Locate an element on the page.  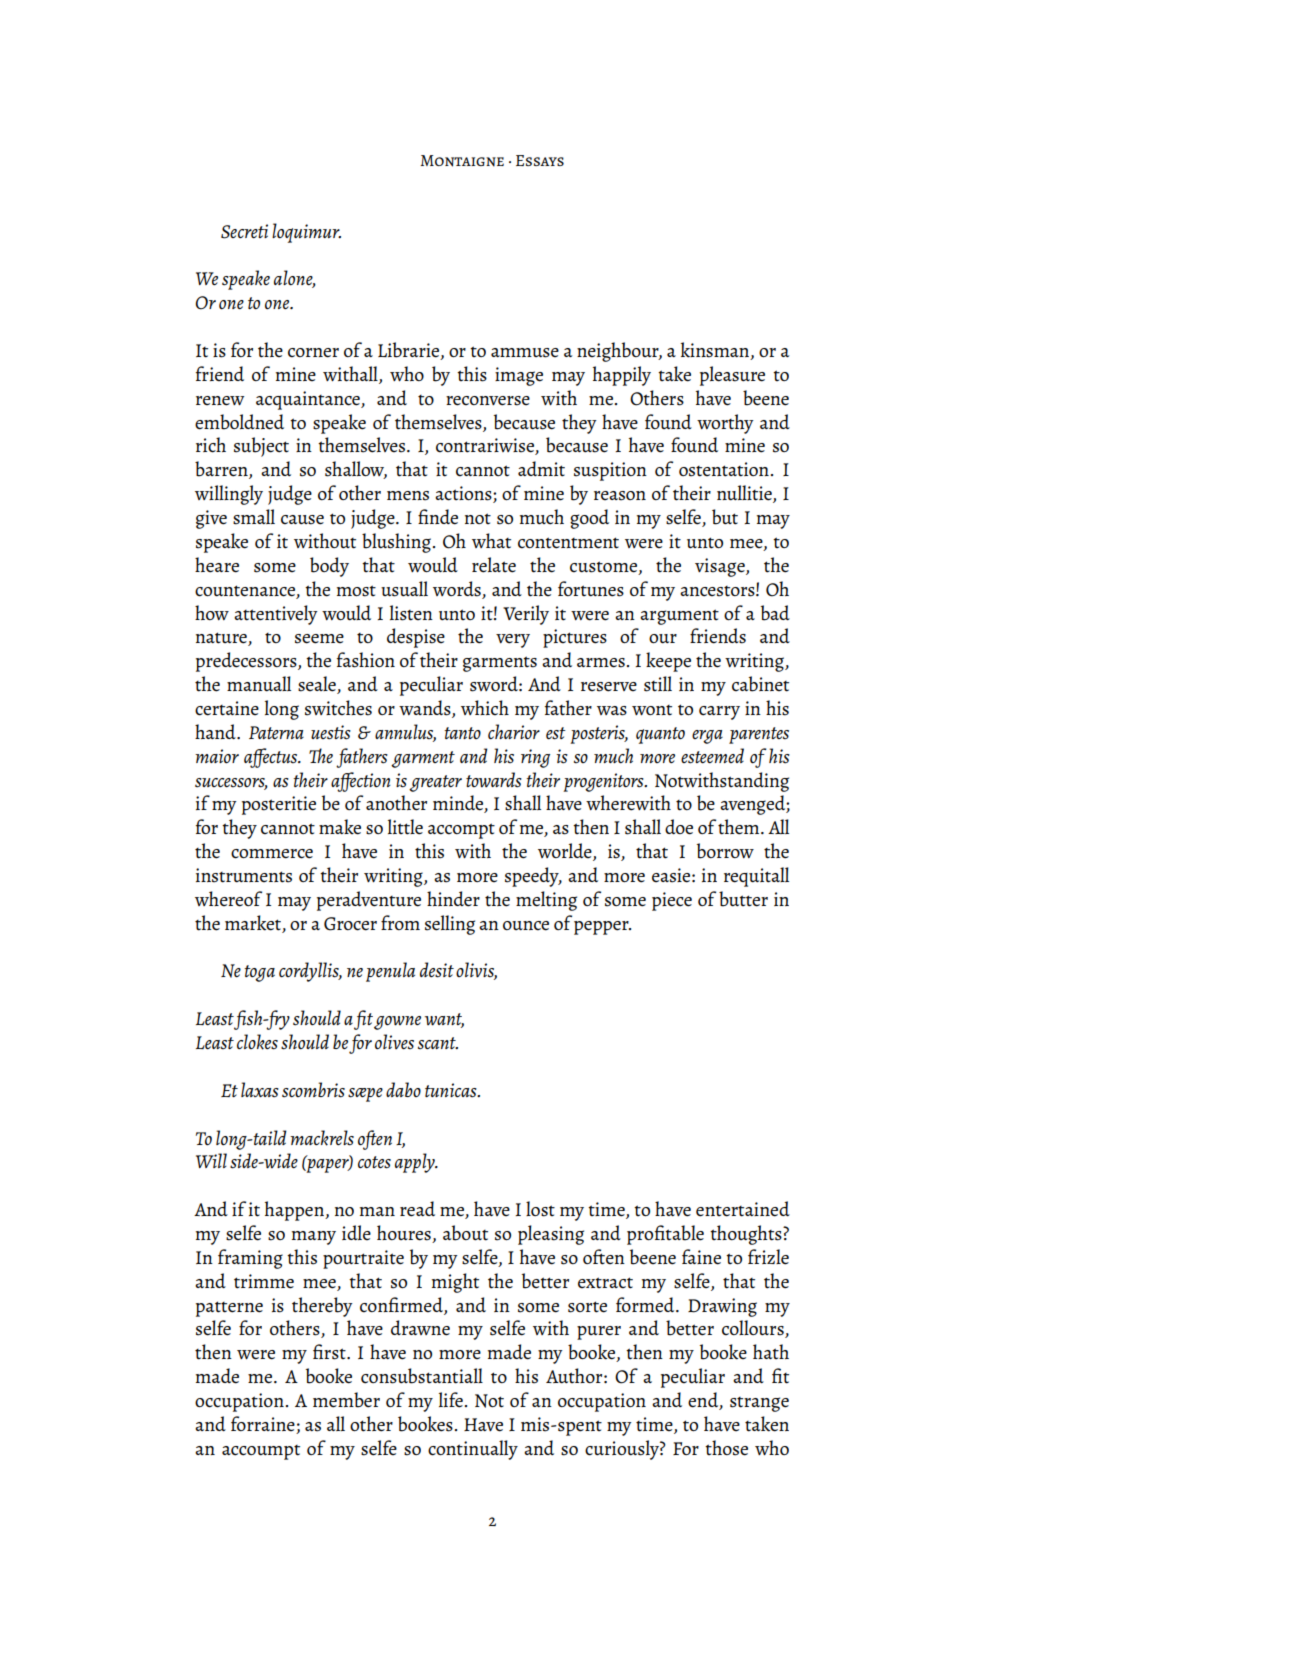
corner is located at coordinates (313, 353).
